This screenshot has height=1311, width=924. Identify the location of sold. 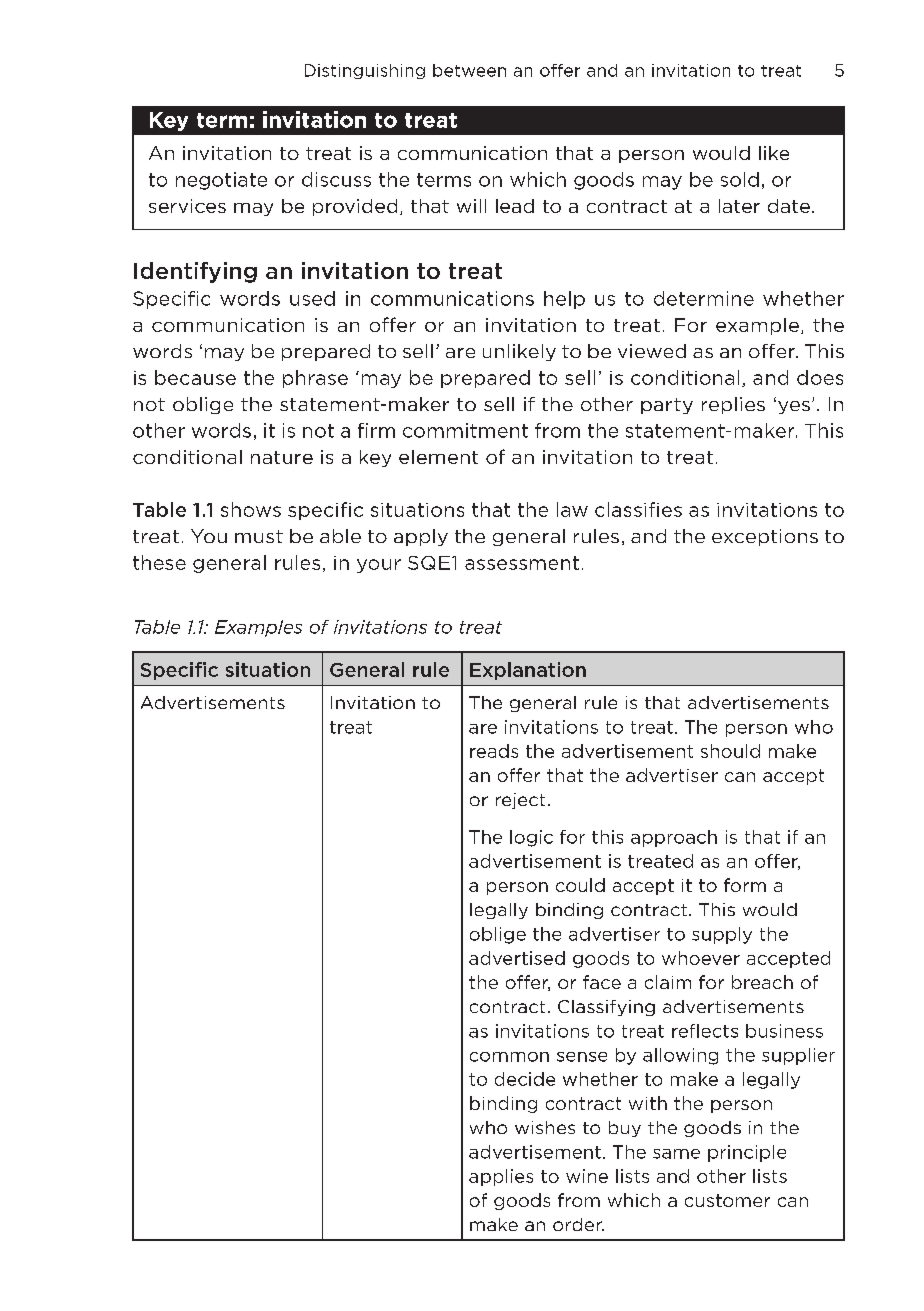
(740, 179).
